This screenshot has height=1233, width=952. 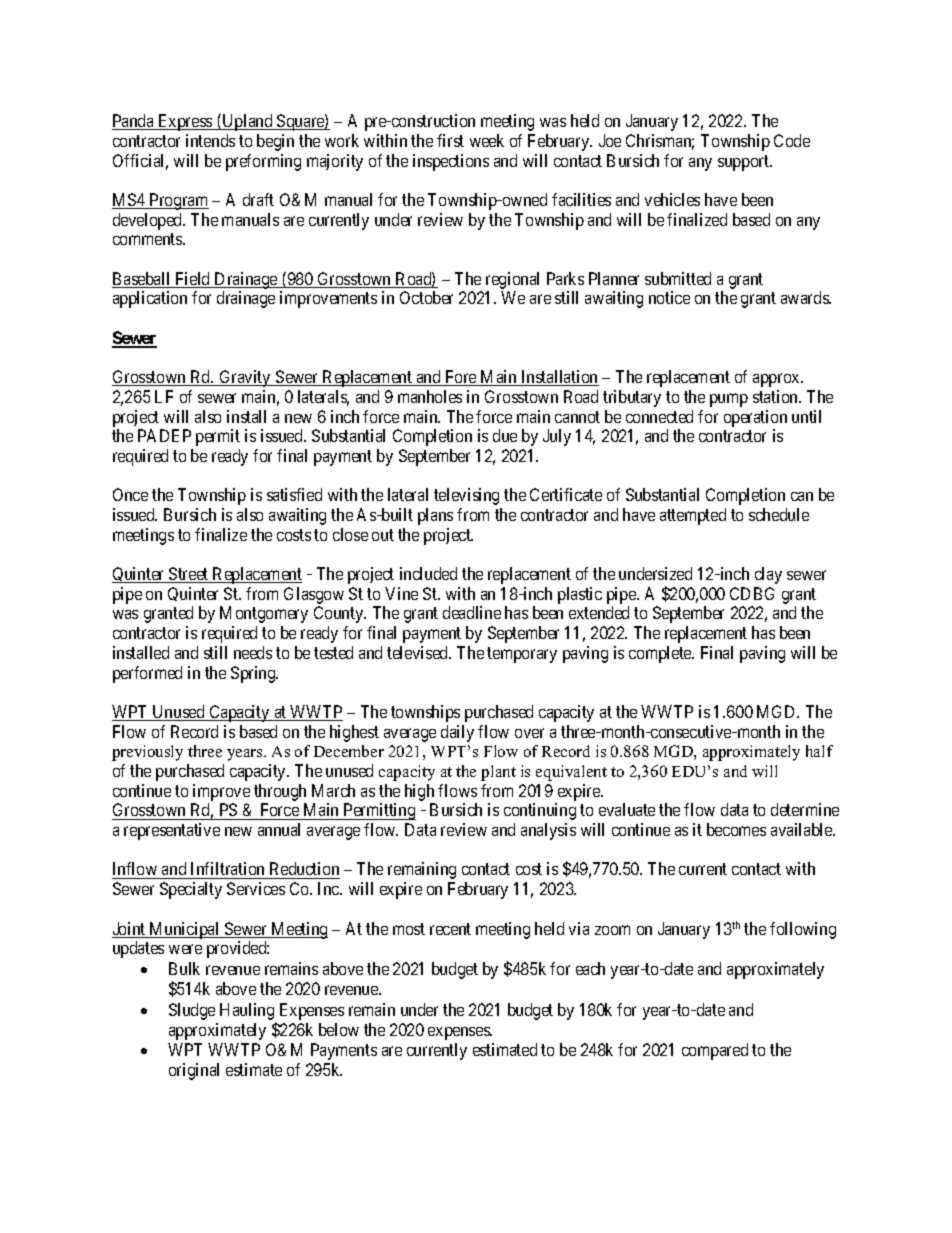 What do you see at coordinates (487, 140) in the screenshot?
I see `week` at bounding box center [487, 140].
